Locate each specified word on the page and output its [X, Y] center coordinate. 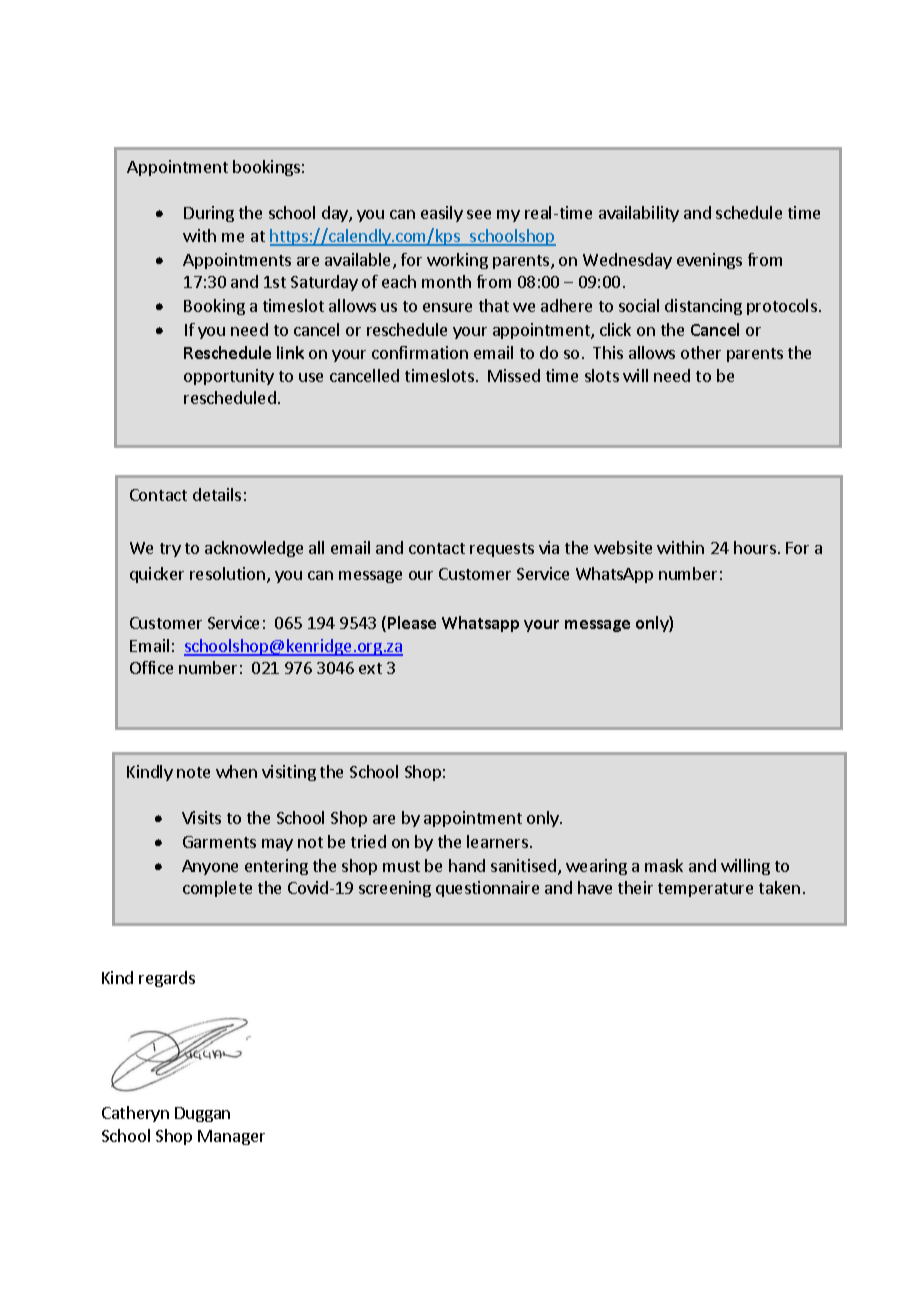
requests [502, 550]
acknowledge [254, 549]
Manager [231, 1137]
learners [497, 841]
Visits [201, 817]
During [209, 214]
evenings [709, 261]
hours [755, 547]
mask [664, 865]
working [457, 261]
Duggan [202, 1114]
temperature [705, 890]
